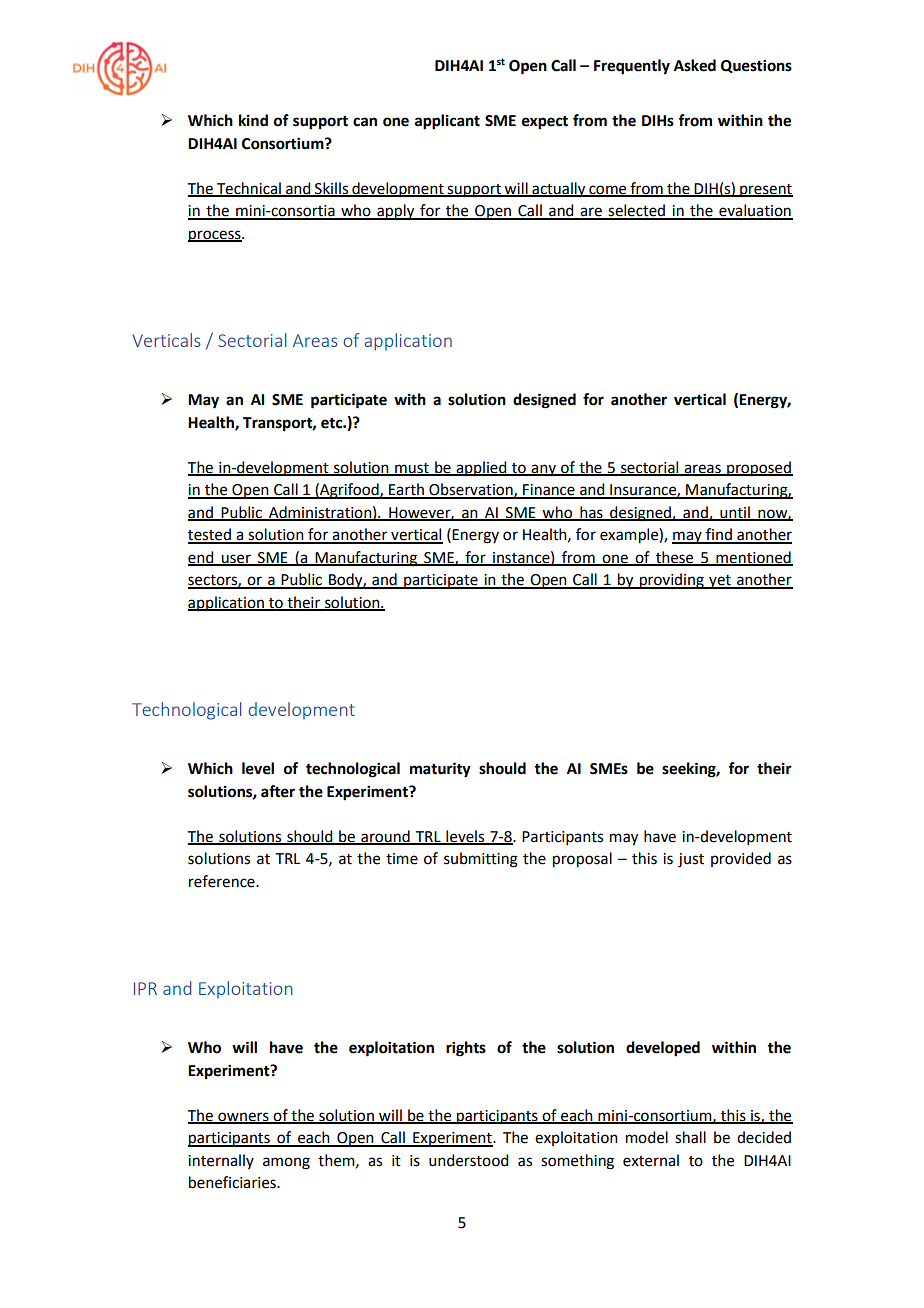 The width and height of the screenshot is (924, 1308). What do you see at coordinates (695, 65) in the screenshot?
I see `Asked` at bounding box center [695, 65].
